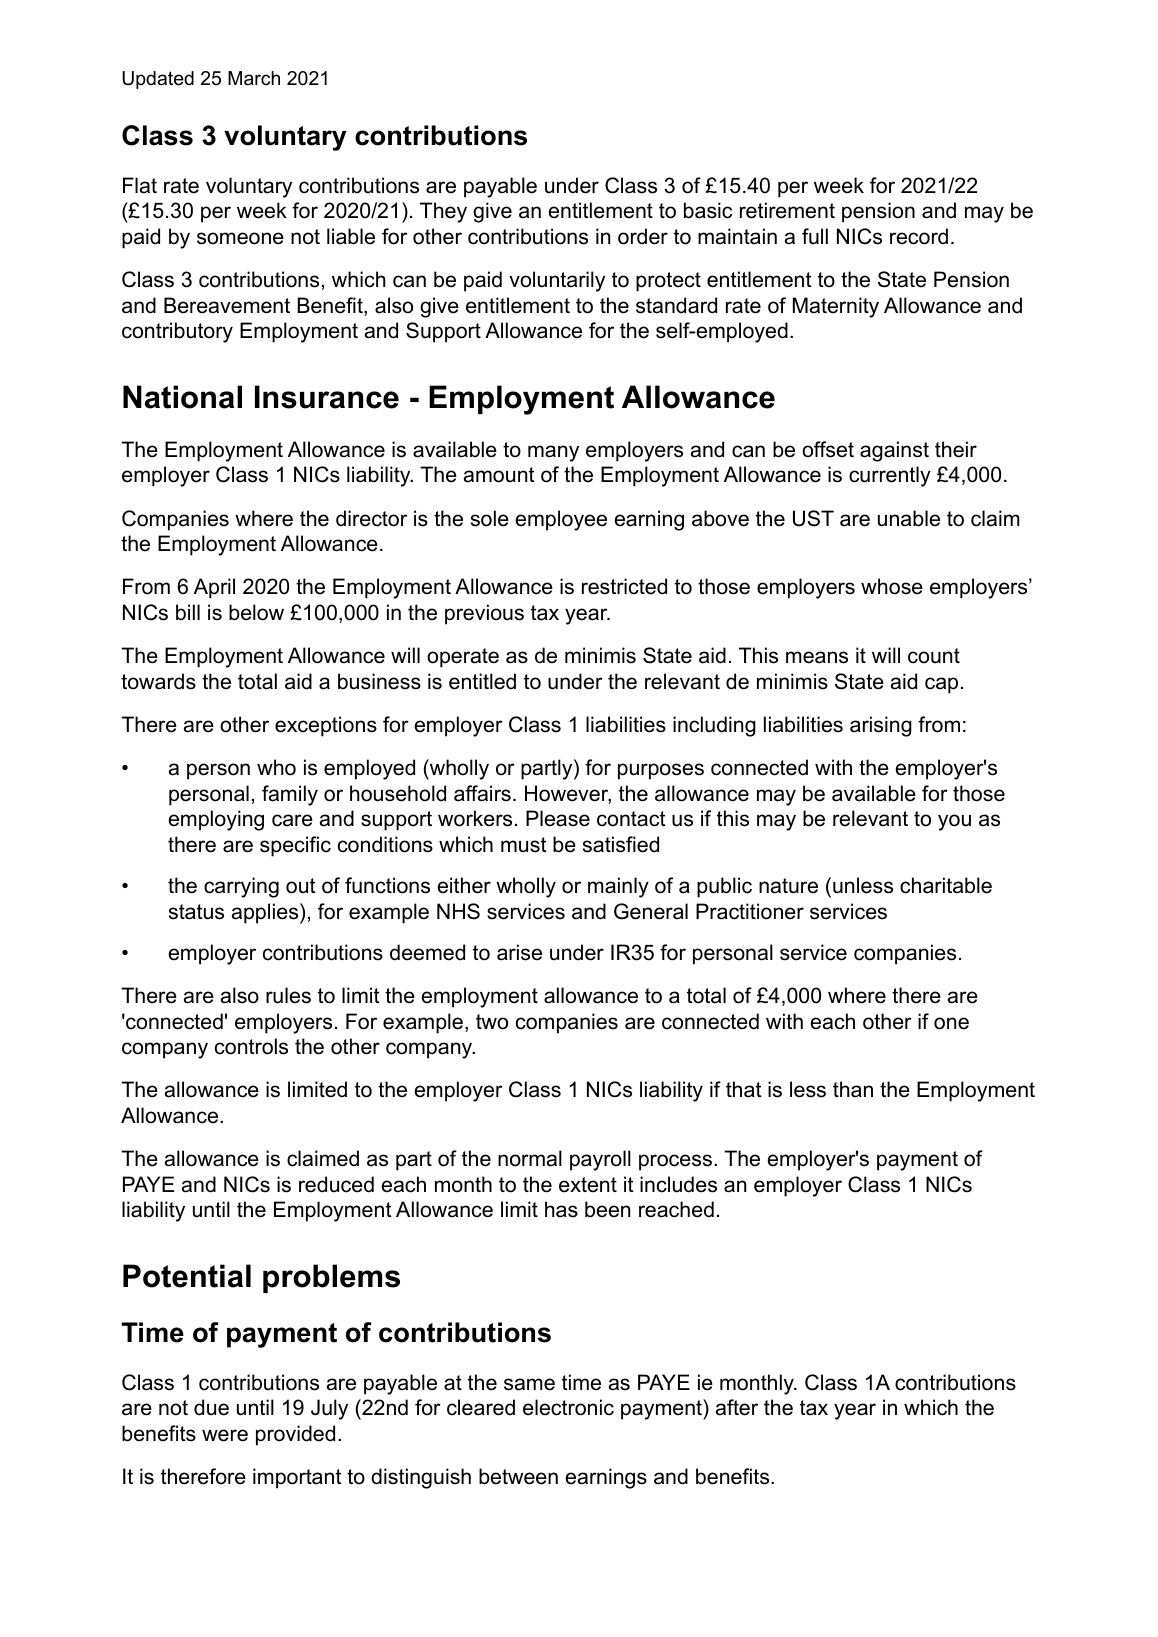 The width and height of the image is (1158, 1637). Describe the element at coordinates (336, 1184) in the image. I see `reduced` at that location.
